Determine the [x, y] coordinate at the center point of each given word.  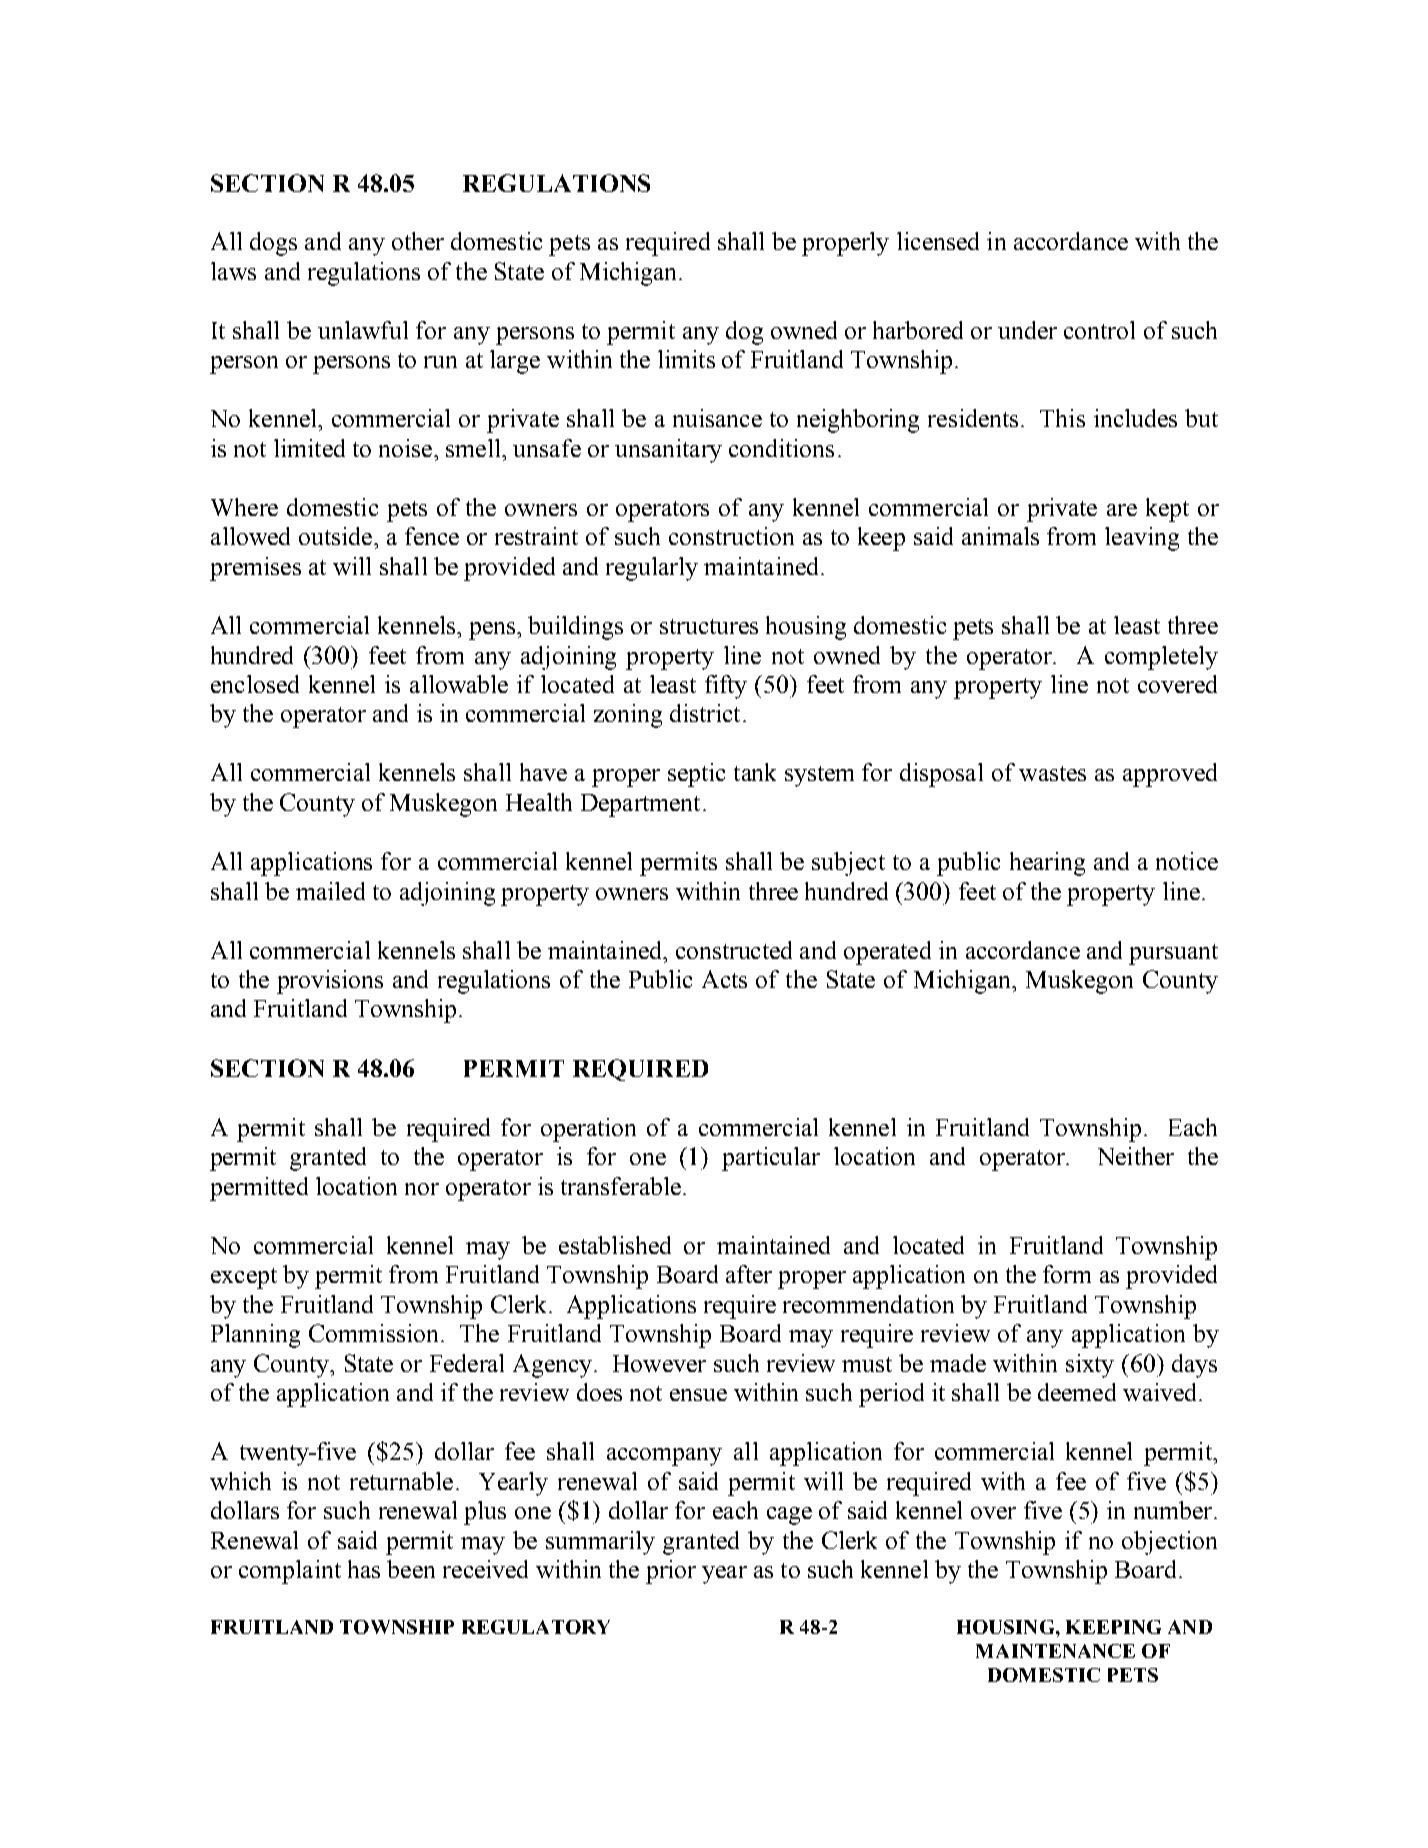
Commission [373, 1333]
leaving [1142, 539]
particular [771, 1159]
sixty [1090, 1366]
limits [686, 359]
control [1099, 330]
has [364, 1569]
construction [731, 536]
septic [696, 775]
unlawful [363, 330]
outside [335, 536]
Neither [1136, 1156]
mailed [330, 891]
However [659, 1363]
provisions [330, 982]
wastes [1052, 773]
